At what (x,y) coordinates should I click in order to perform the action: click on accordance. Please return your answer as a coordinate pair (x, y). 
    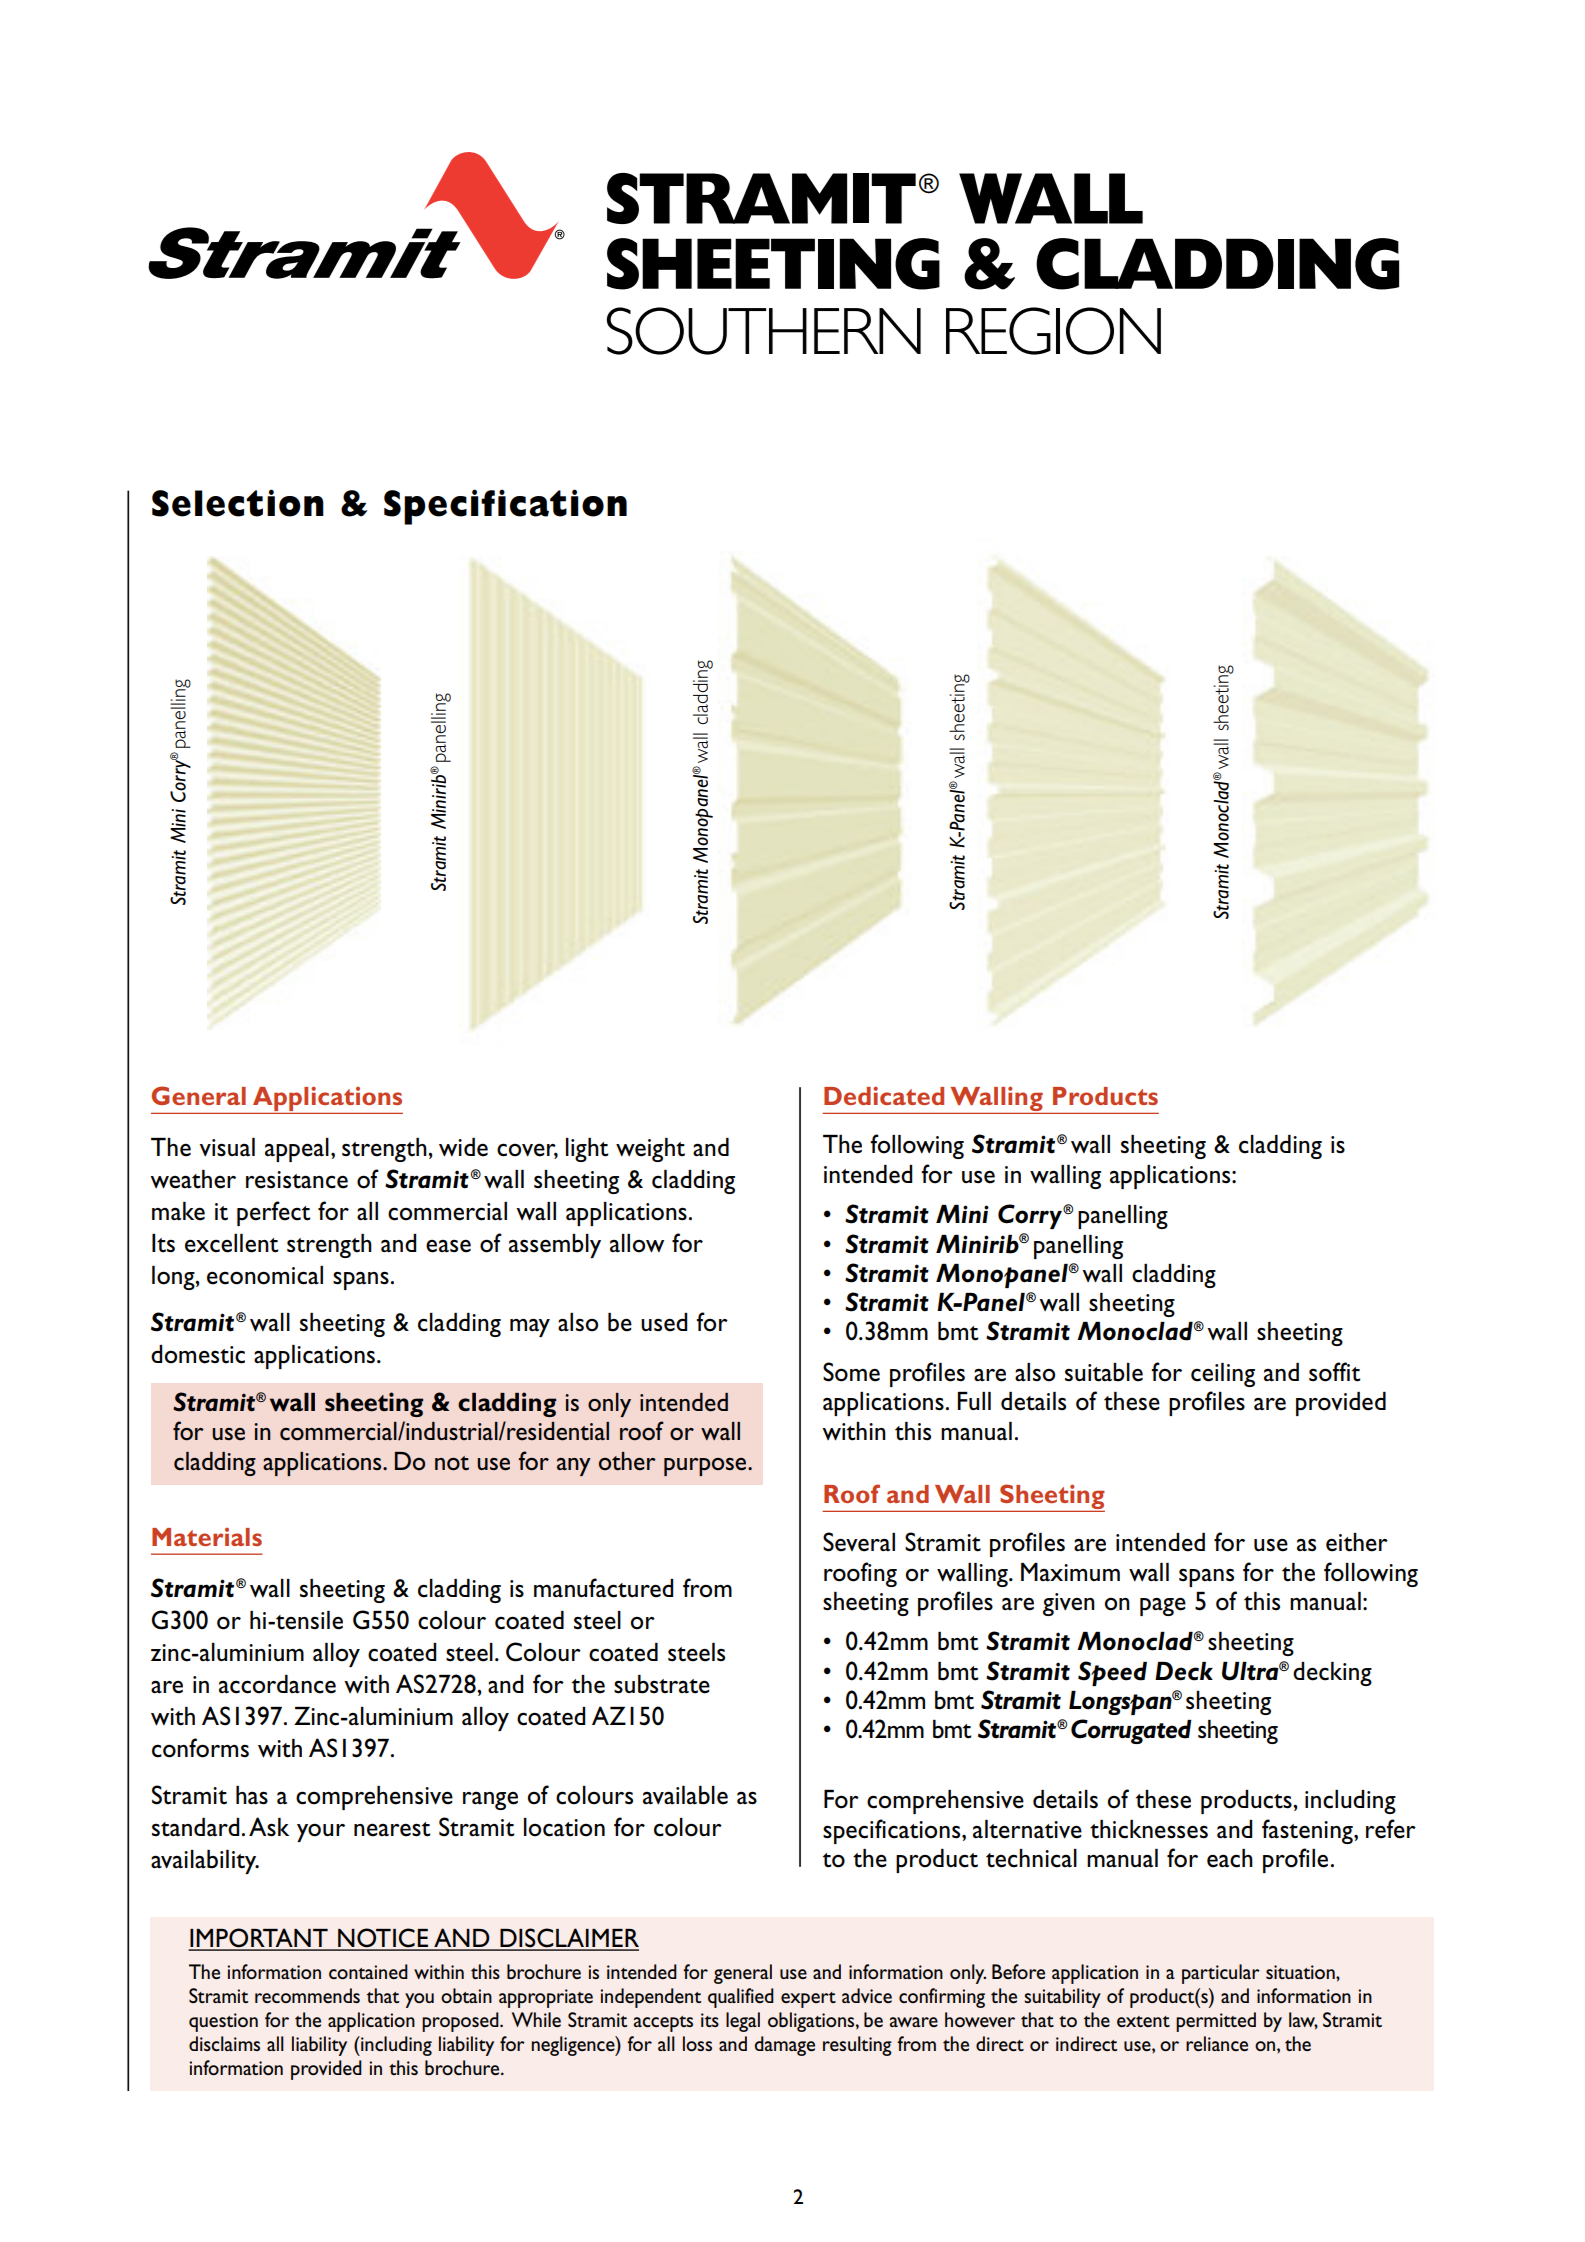
    Looking at the image, I should click on (277, 1684).
